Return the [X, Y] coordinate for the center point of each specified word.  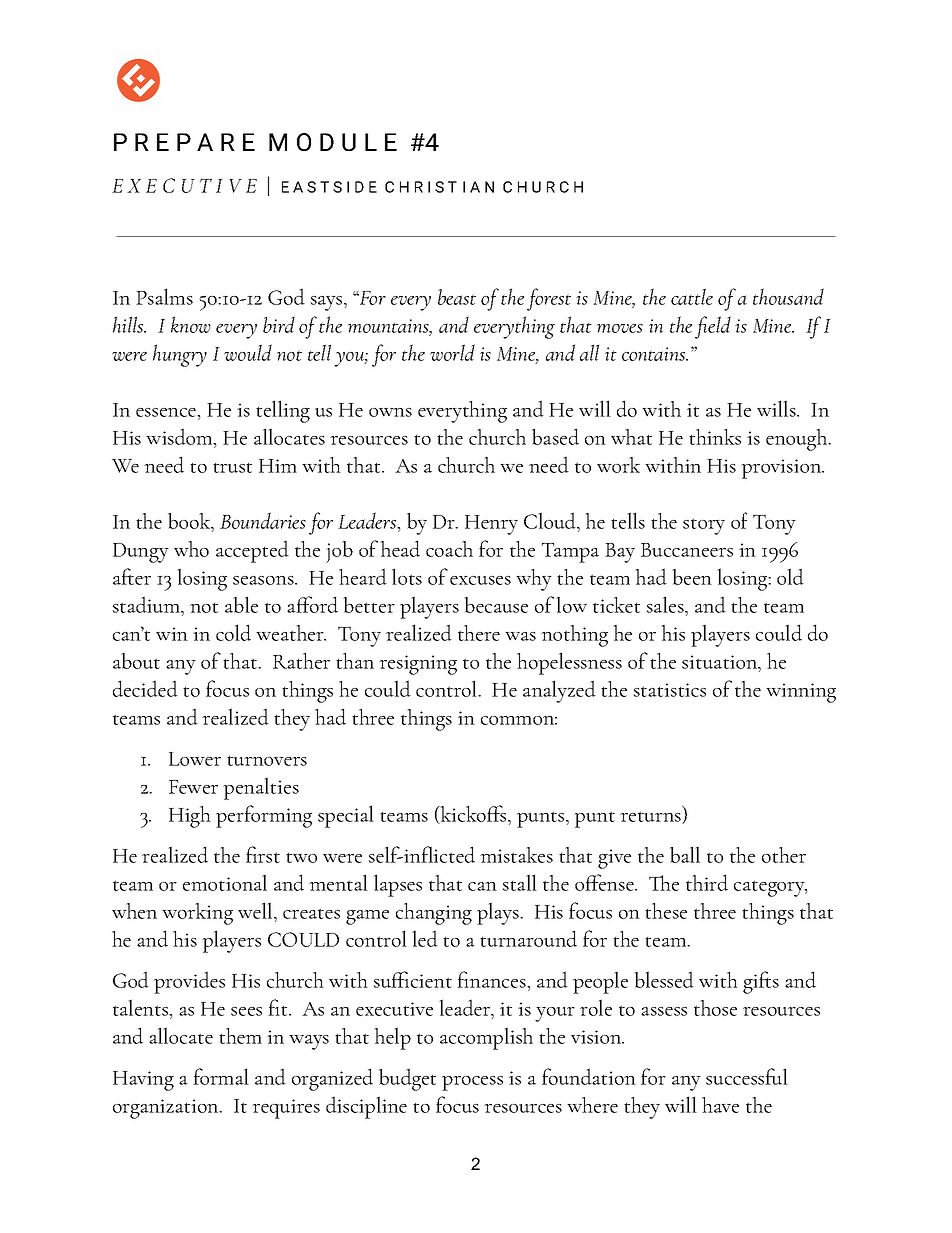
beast [457, 297]
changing [434, 914]
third [707, 882]
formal [221, 1076]
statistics [670, 690]
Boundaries [263, 520]
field [713, 327]
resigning [418, 665]
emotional [225, 882]
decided [145, 688]
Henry [491, 525]
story [704, 526]
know [191, 324]
